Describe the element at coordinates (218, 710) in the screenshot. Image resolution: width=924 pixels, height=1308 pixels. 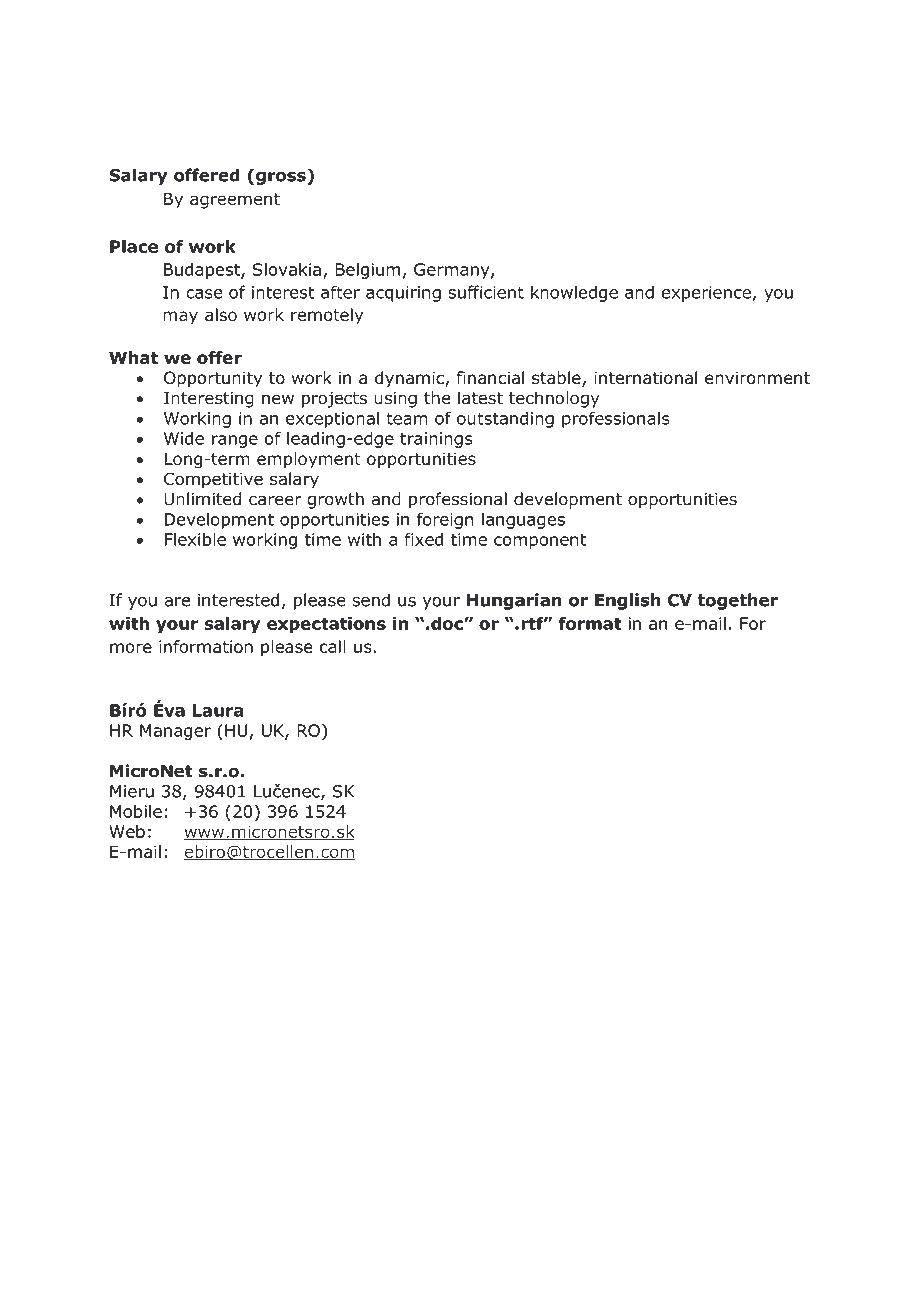
I see `Laura` at that location.
